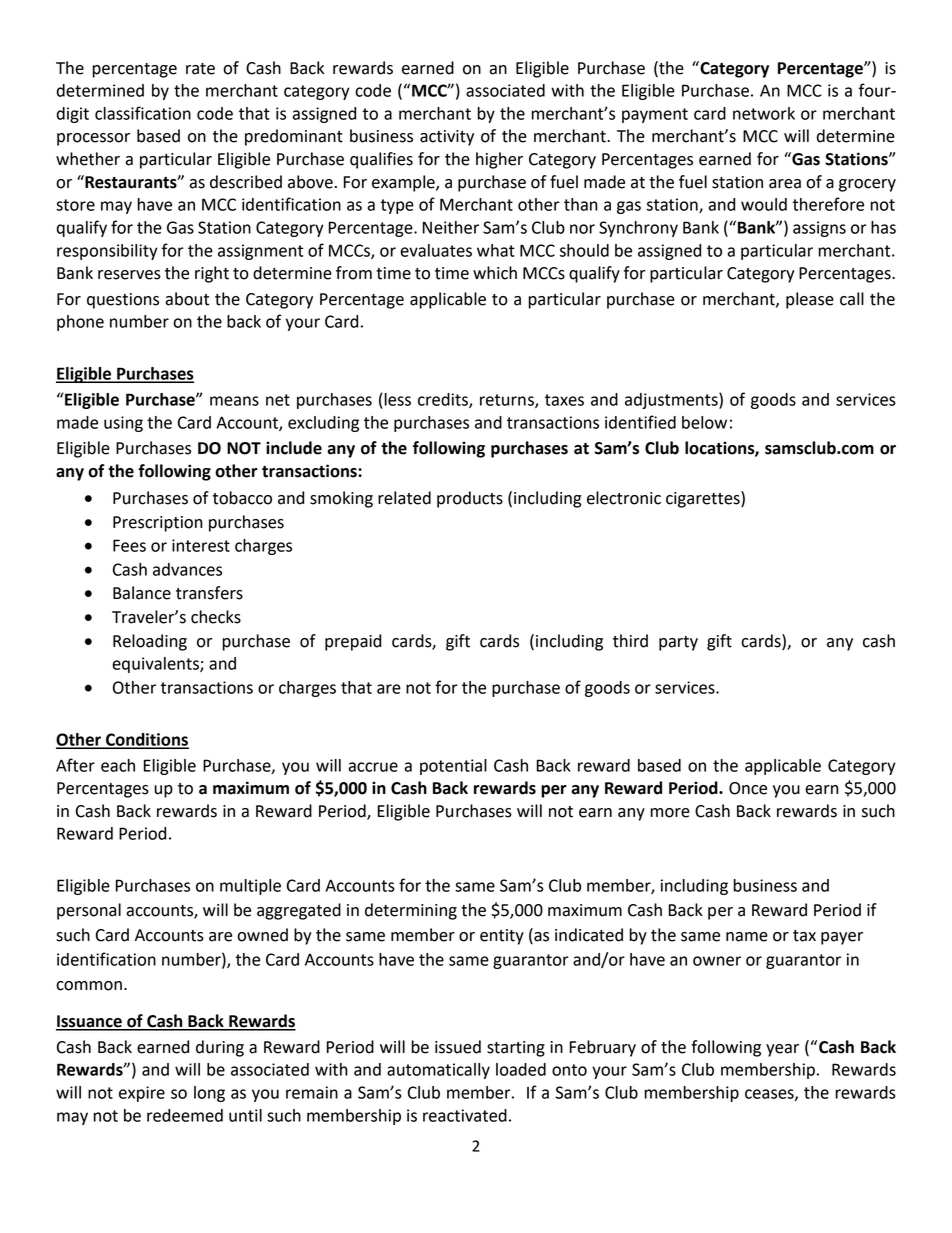 The width and height of the screenshot is (952, 1233). Describe the element at coordinates (704, 422) in the screenshot. I see `below` at that location.
